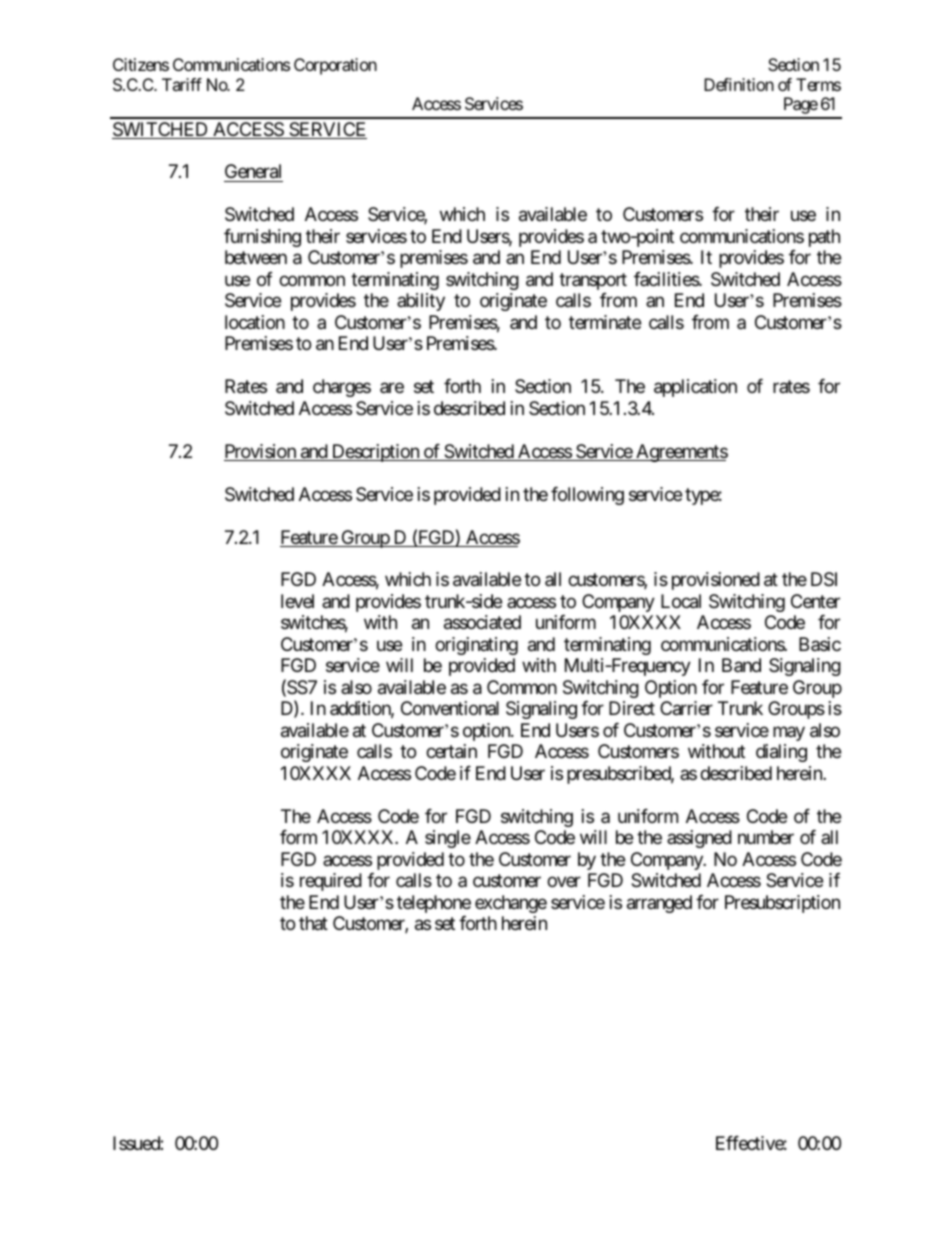 The image size is (952, 1233). Describe the element at coordinates (739, 84) in the screenshot. I see `Definition` at that location.
